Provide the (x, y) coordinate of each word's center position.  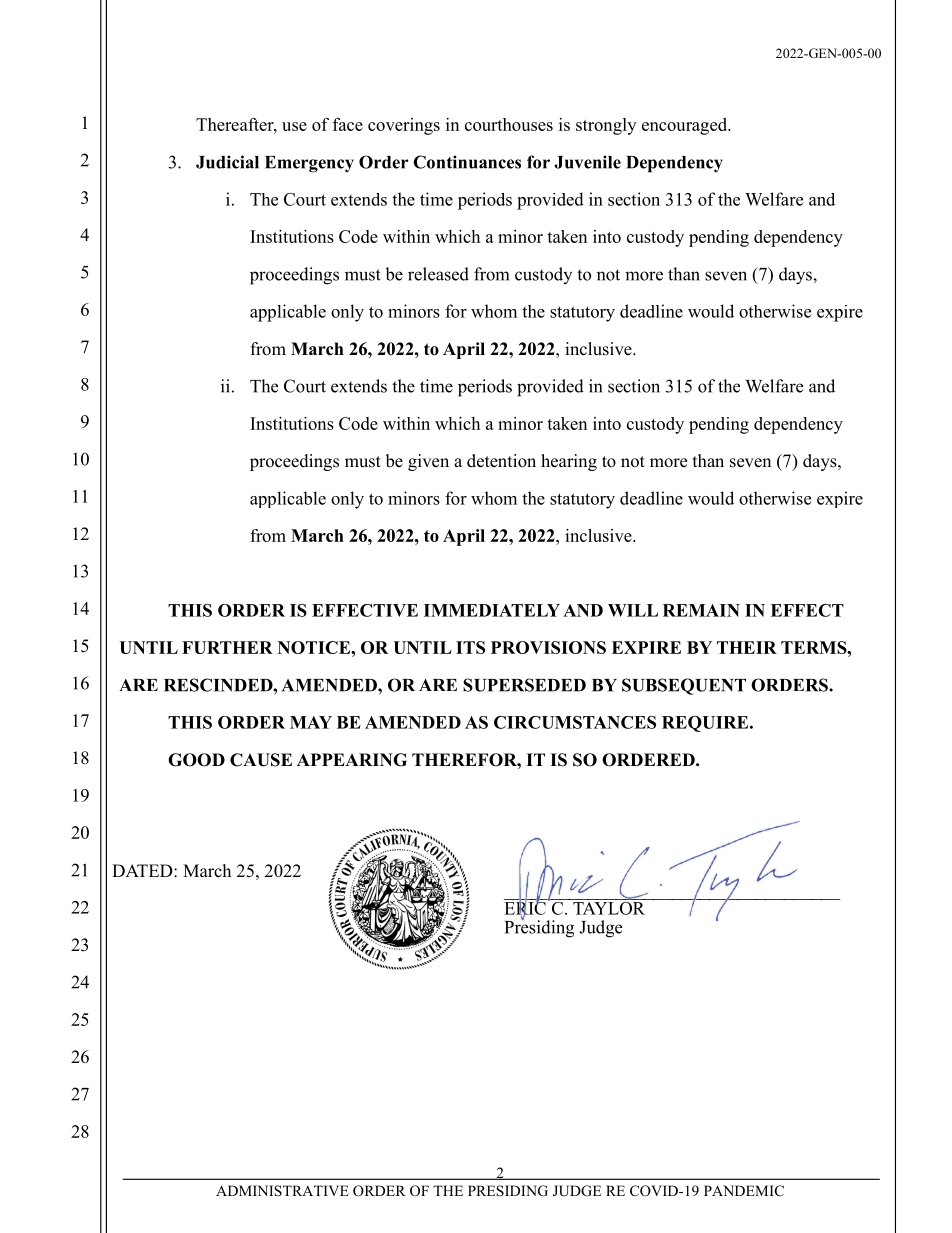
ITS (470, 647)
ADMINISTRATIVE (282, 1191)
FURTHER (227, 647)
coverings (404, 126)
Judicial (227, 162)
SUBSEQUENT (684, 686)
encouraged (686, 126)
